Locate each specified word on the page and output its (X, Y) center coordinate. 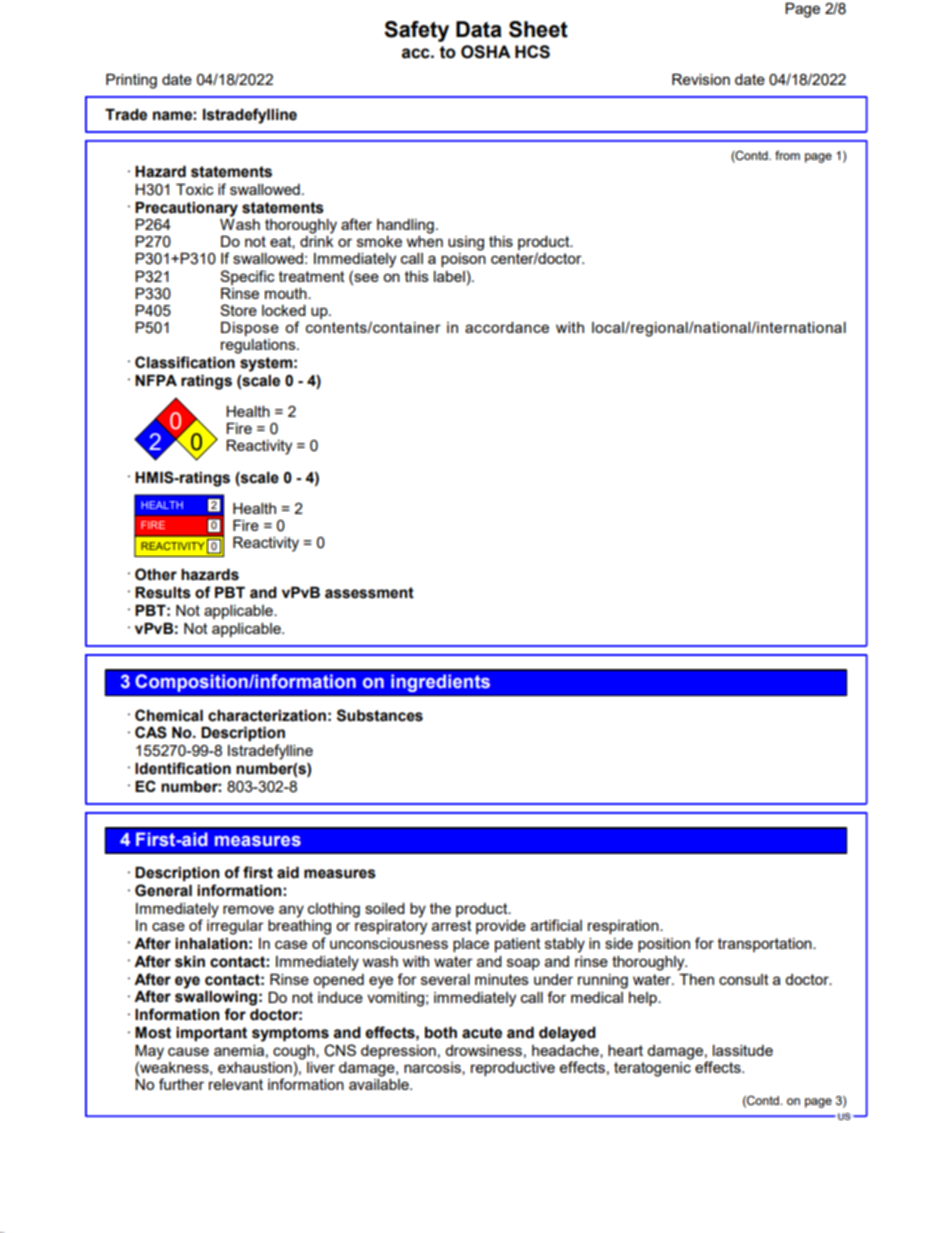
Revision (701, 79)
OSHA (486, 52)
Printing (131, 81)
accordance (507, 327)
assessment (369, 593)
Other (156, 574)
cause (188, 1051)
